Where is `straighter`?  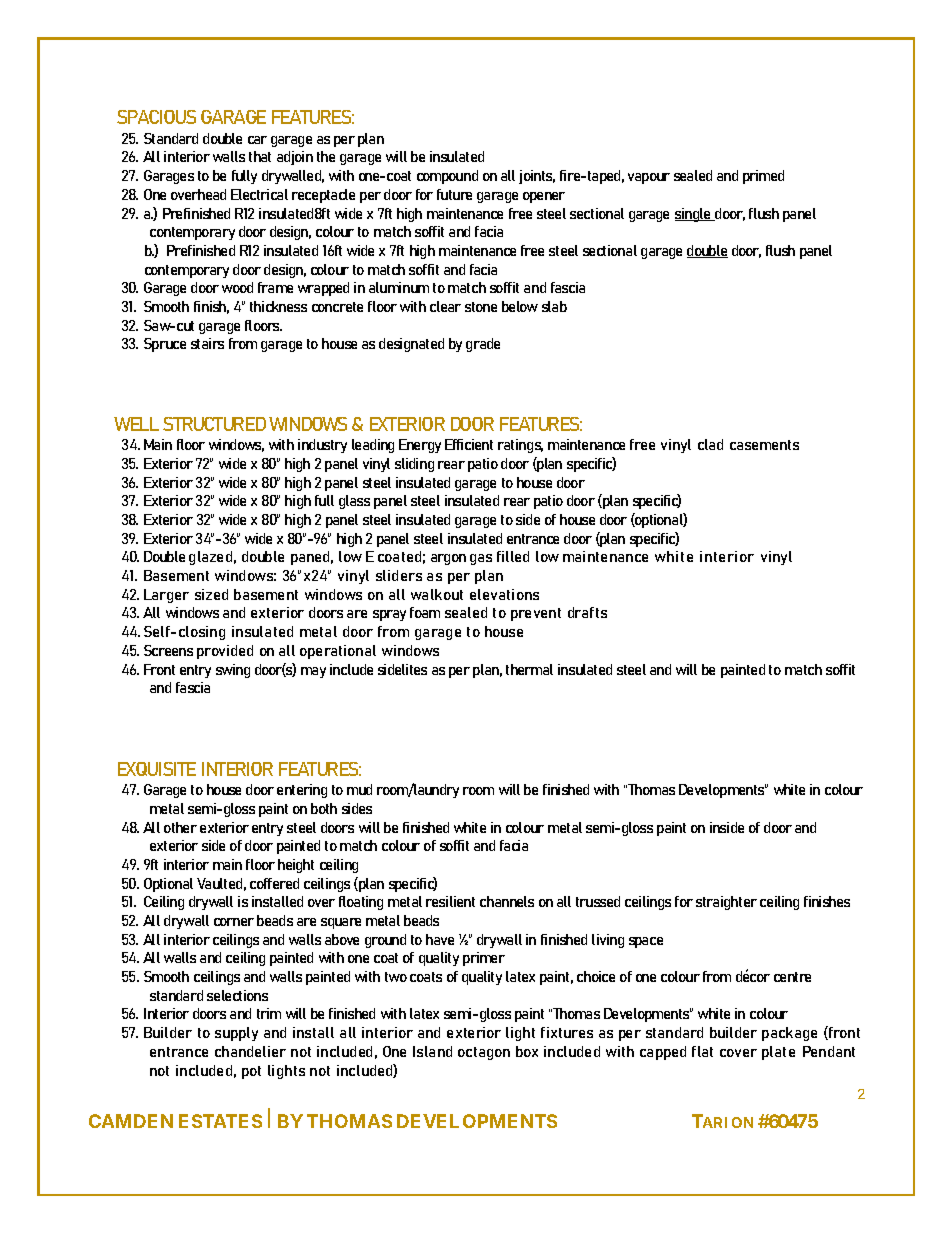 straighter is located at coordinates (726, 903).
